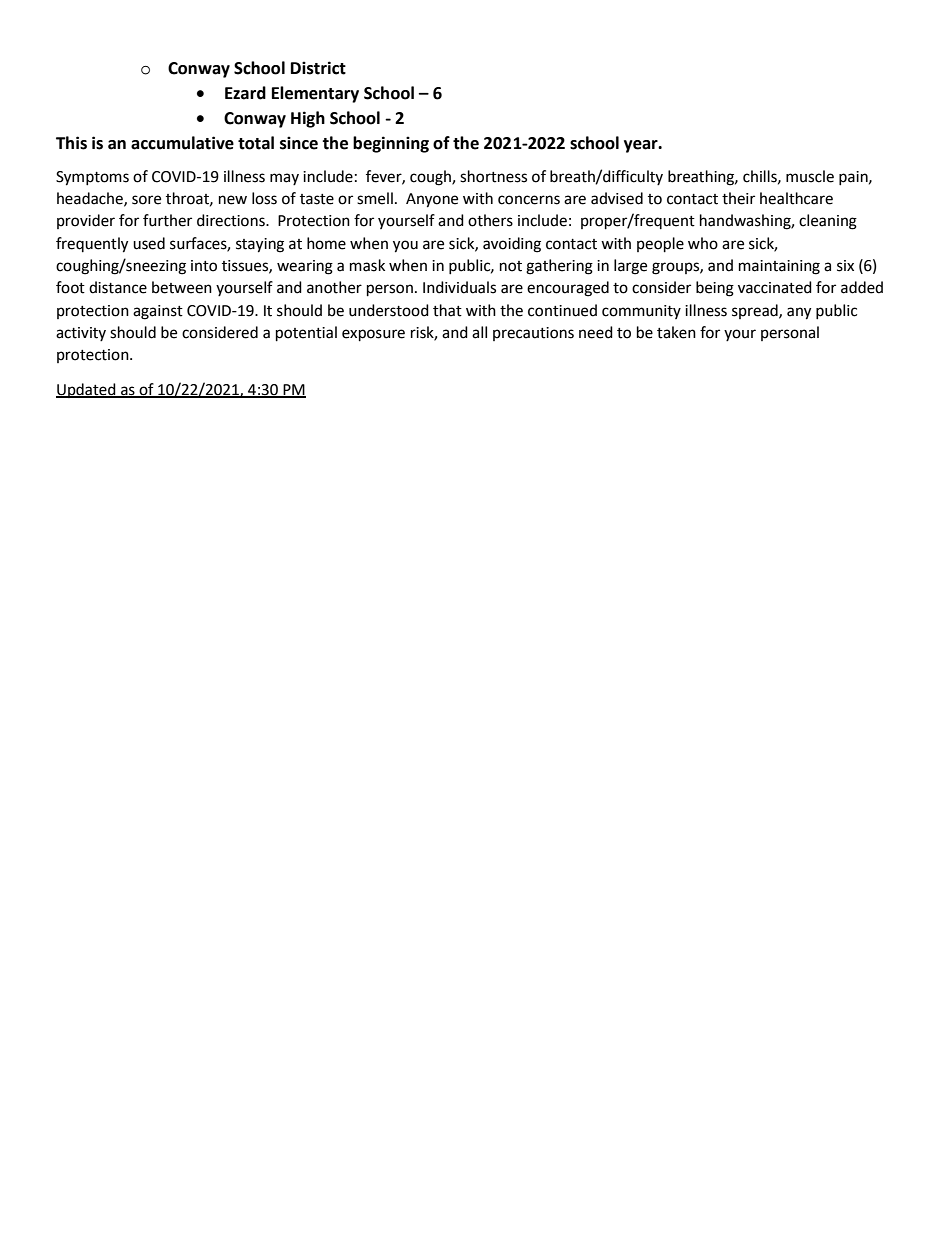 The height and width of the screenshot is (1233, 952). Describe the element at coordinates (828, 222) in the screenshot. I see `cleaning` at that location.
